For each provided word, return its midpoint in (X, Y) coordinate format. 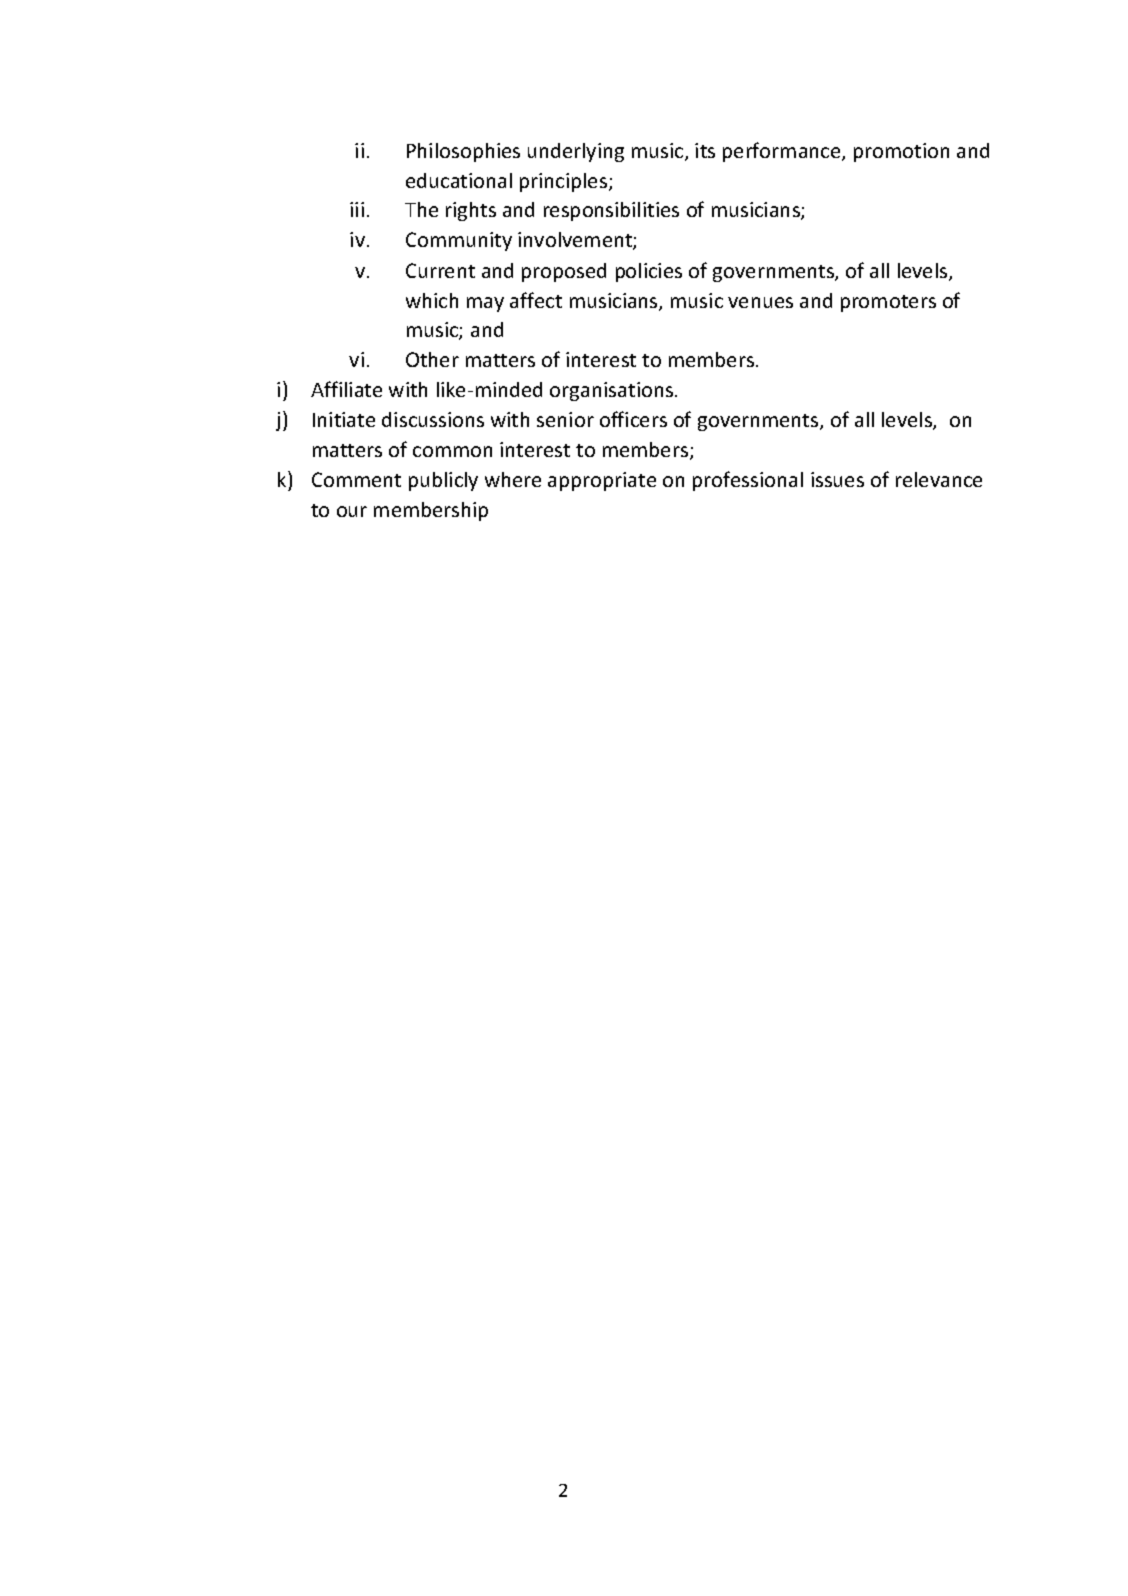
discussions (433, 419)
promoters (888, 303)
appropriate (602, 481)
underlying (576, 152)
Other (432, 359)
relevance (939, 479)
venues (760, 302)
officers (633, 419)
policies (649, 272)
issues (837, 479)
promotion (901, 152)
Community (459, 241)
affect (536, 300)
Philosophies (463, 152)
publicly (443, 481)
